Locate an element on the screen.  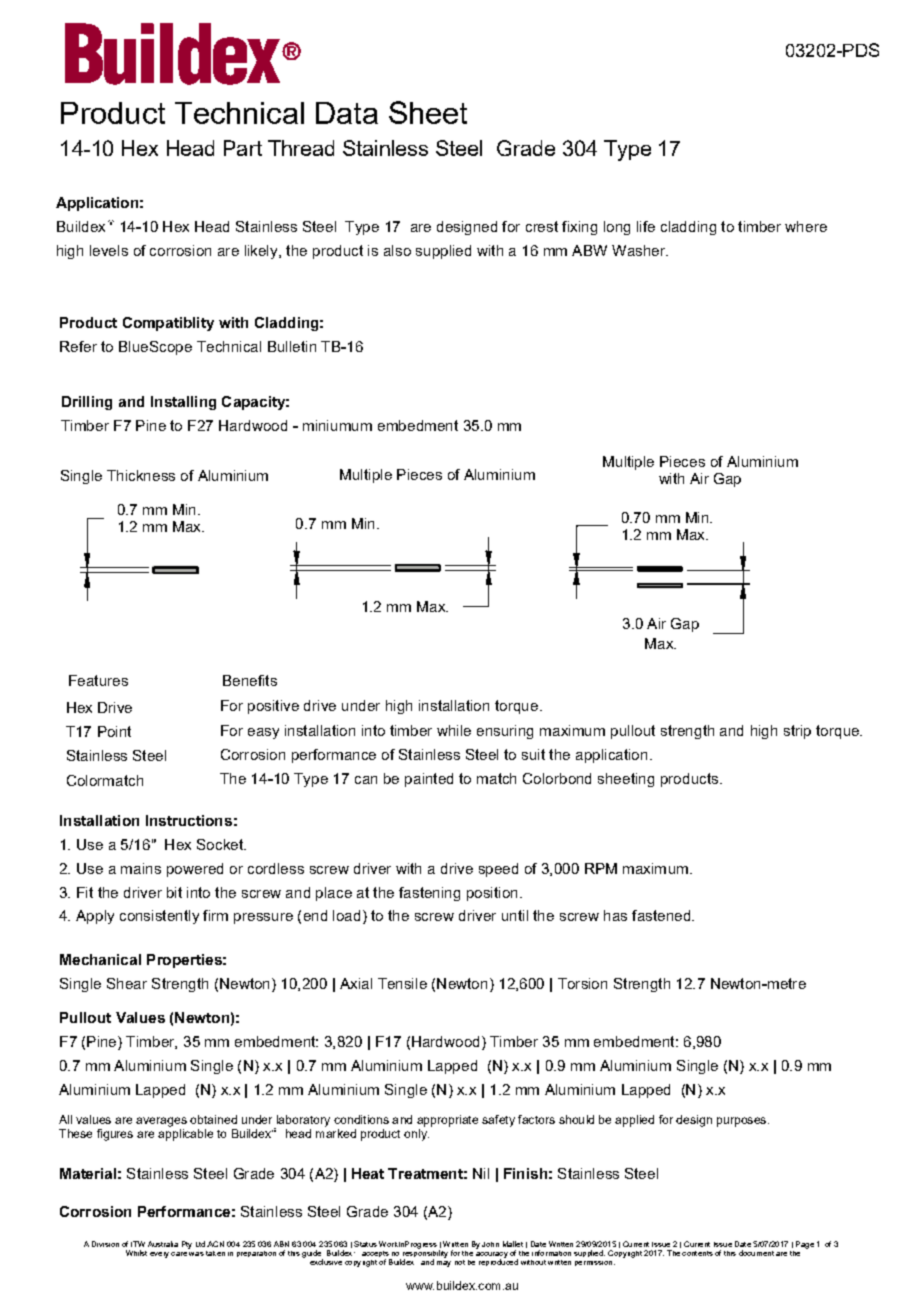
Data is located at coordinates (347, 113).
